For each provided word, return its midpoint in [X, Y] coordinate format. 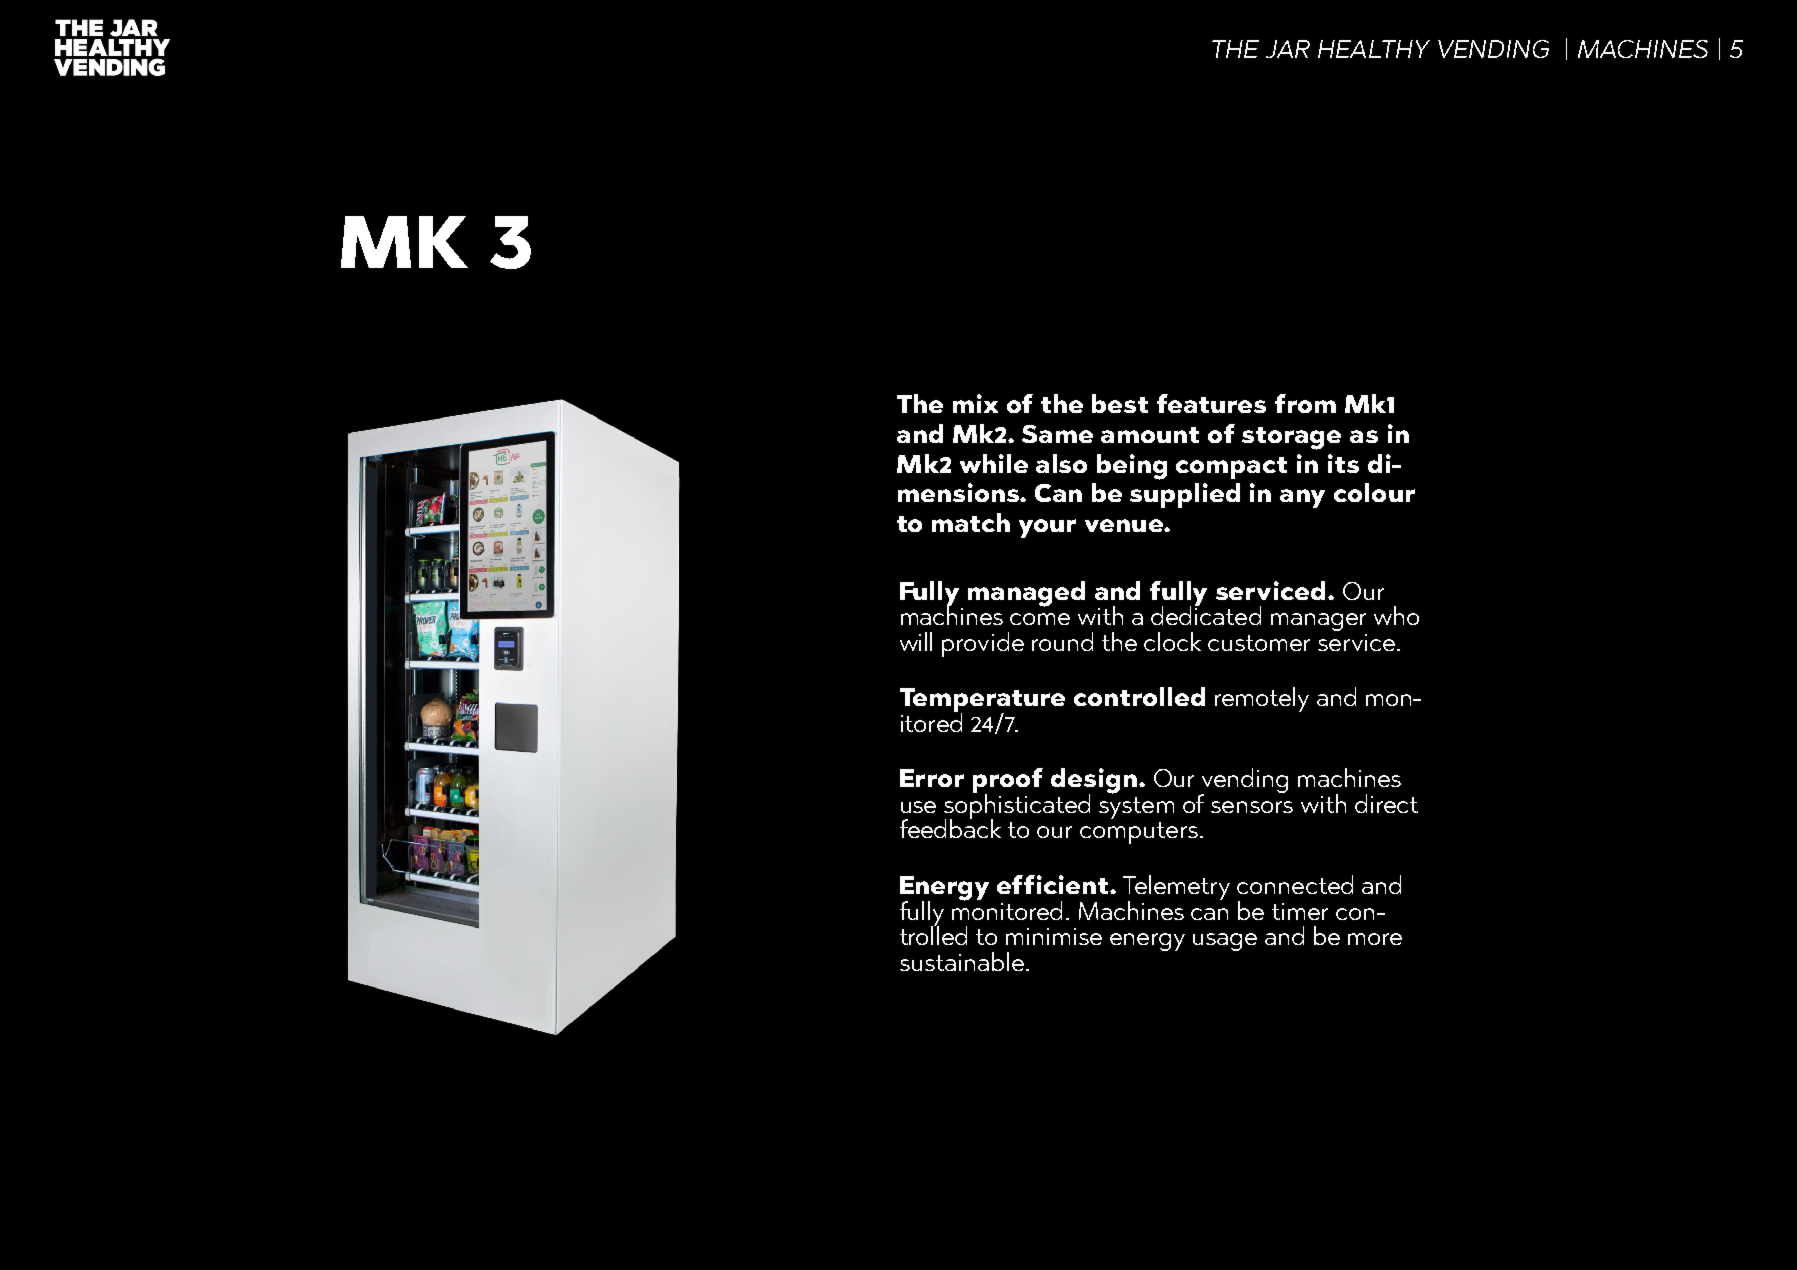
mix [975, 403]
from [1305, 403]
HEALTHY [1374, 49]
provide [983, 644]
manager [1318, 622]
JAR [1288, 49]
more [1375, 939]
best [1120, 403]
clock [1172, 641]
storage [1291, 438]
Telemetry [1176, 889]
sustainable [962, 961]
